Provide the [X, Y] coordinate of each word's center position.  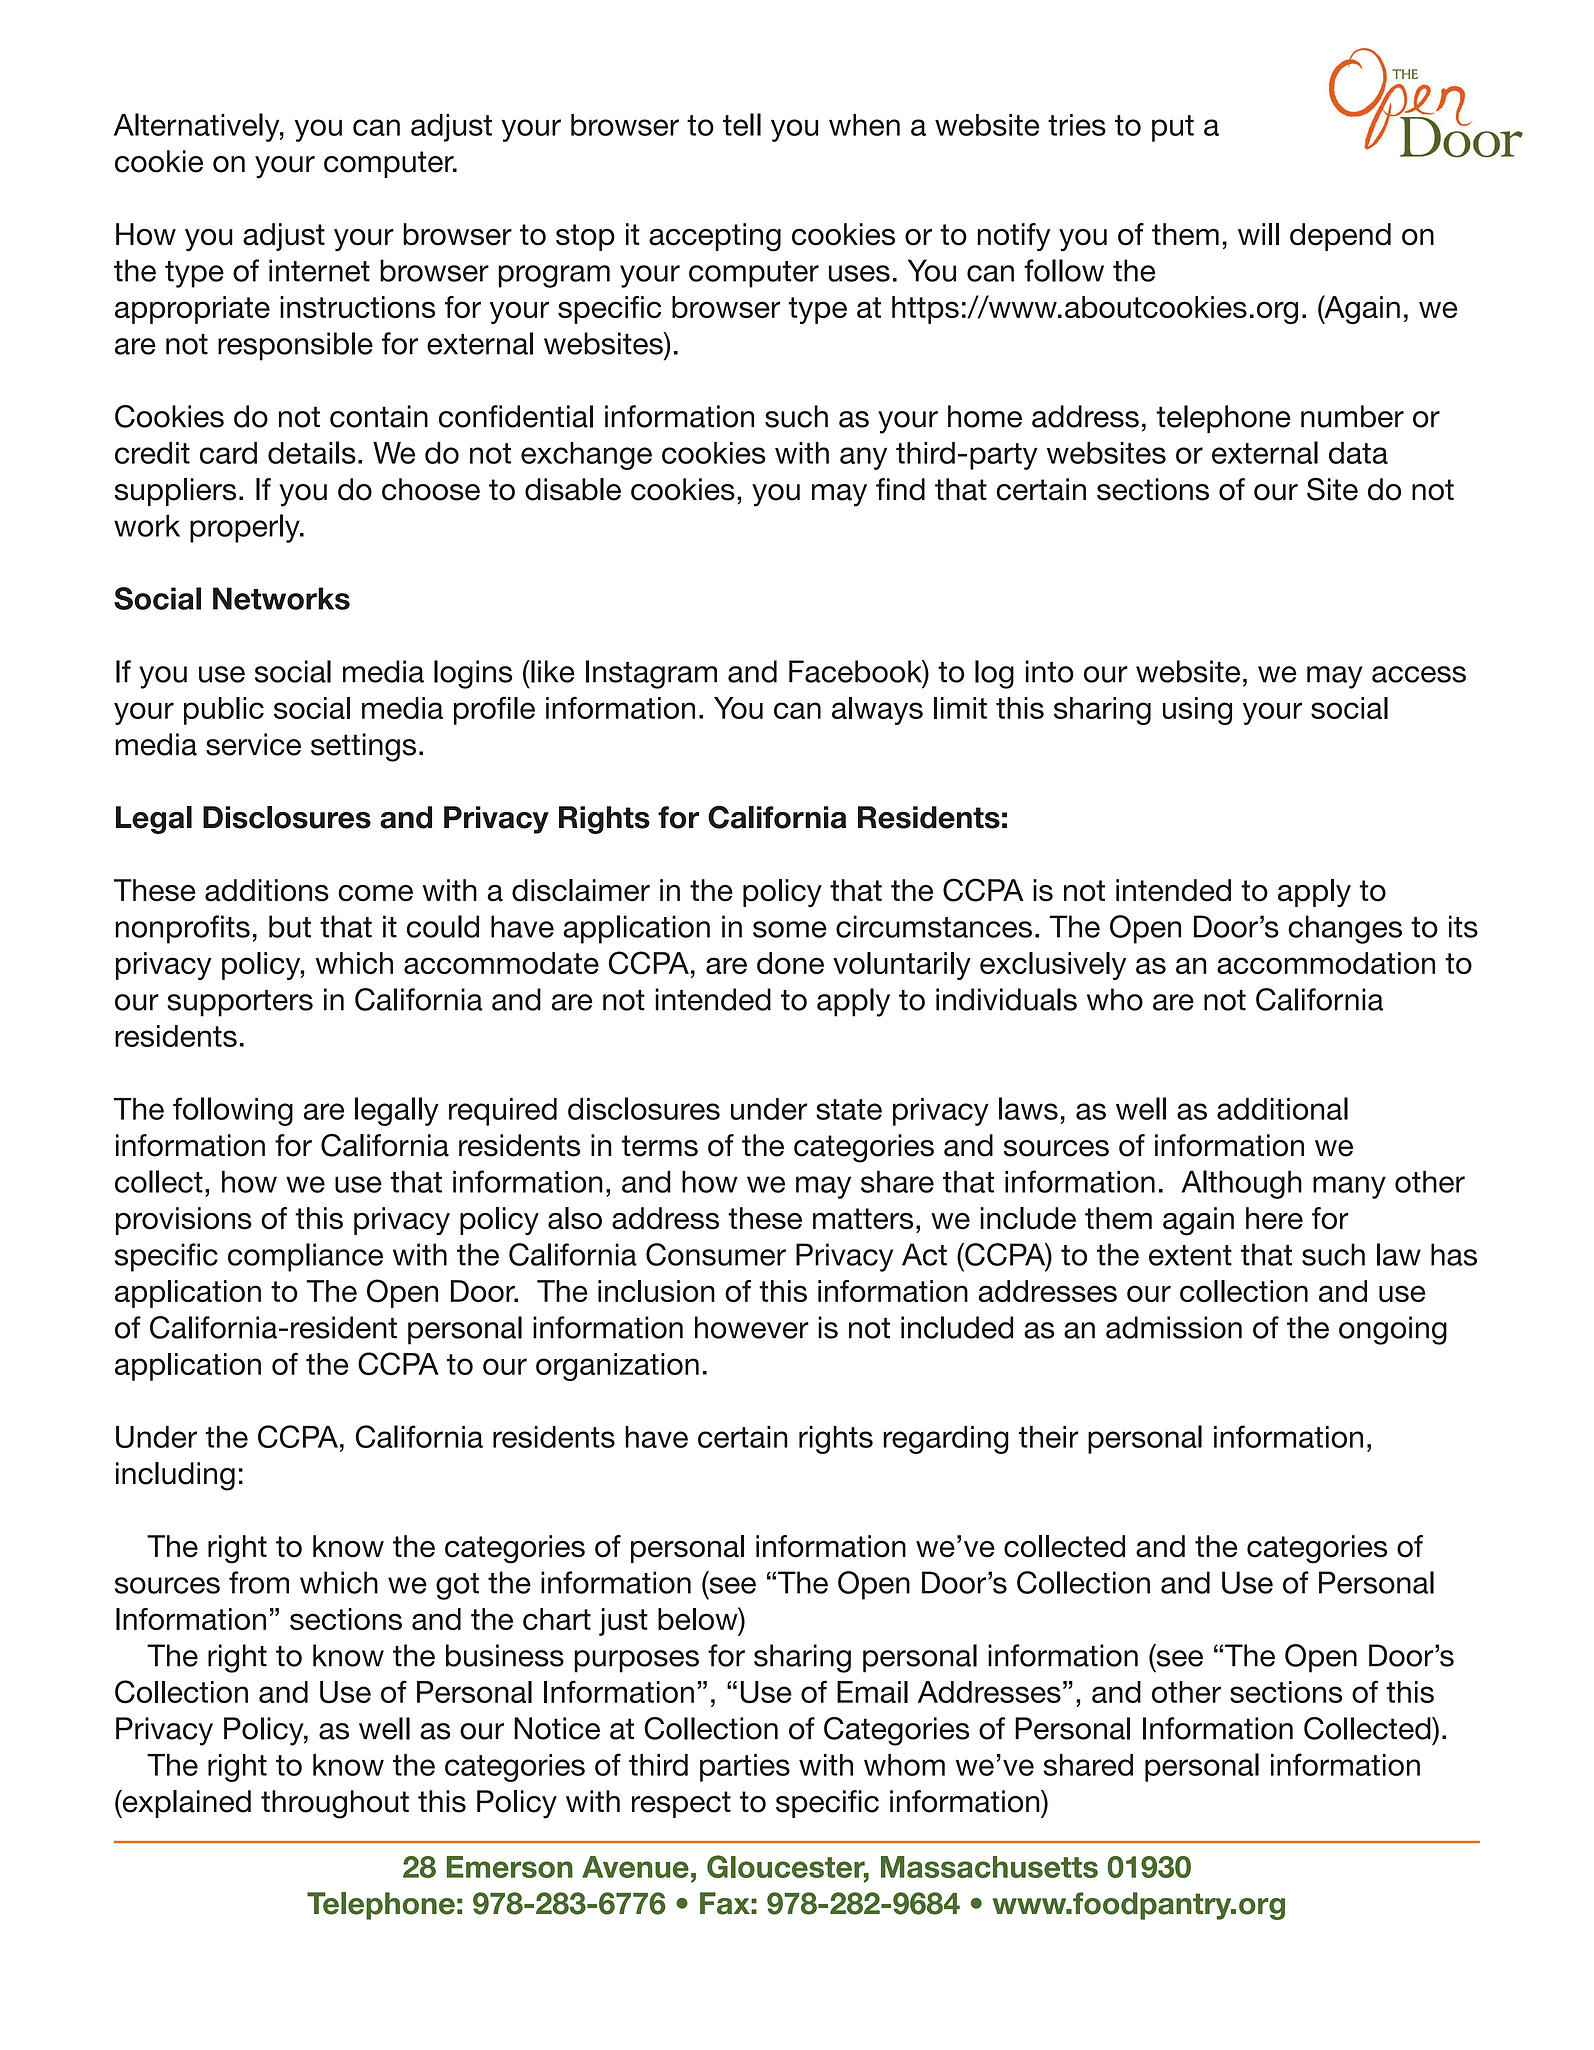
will [1258, 234]
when [864, 125]
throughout [335, 1804]
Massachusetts [989, 1867]
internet [319, 270]
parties [745, 1768]
